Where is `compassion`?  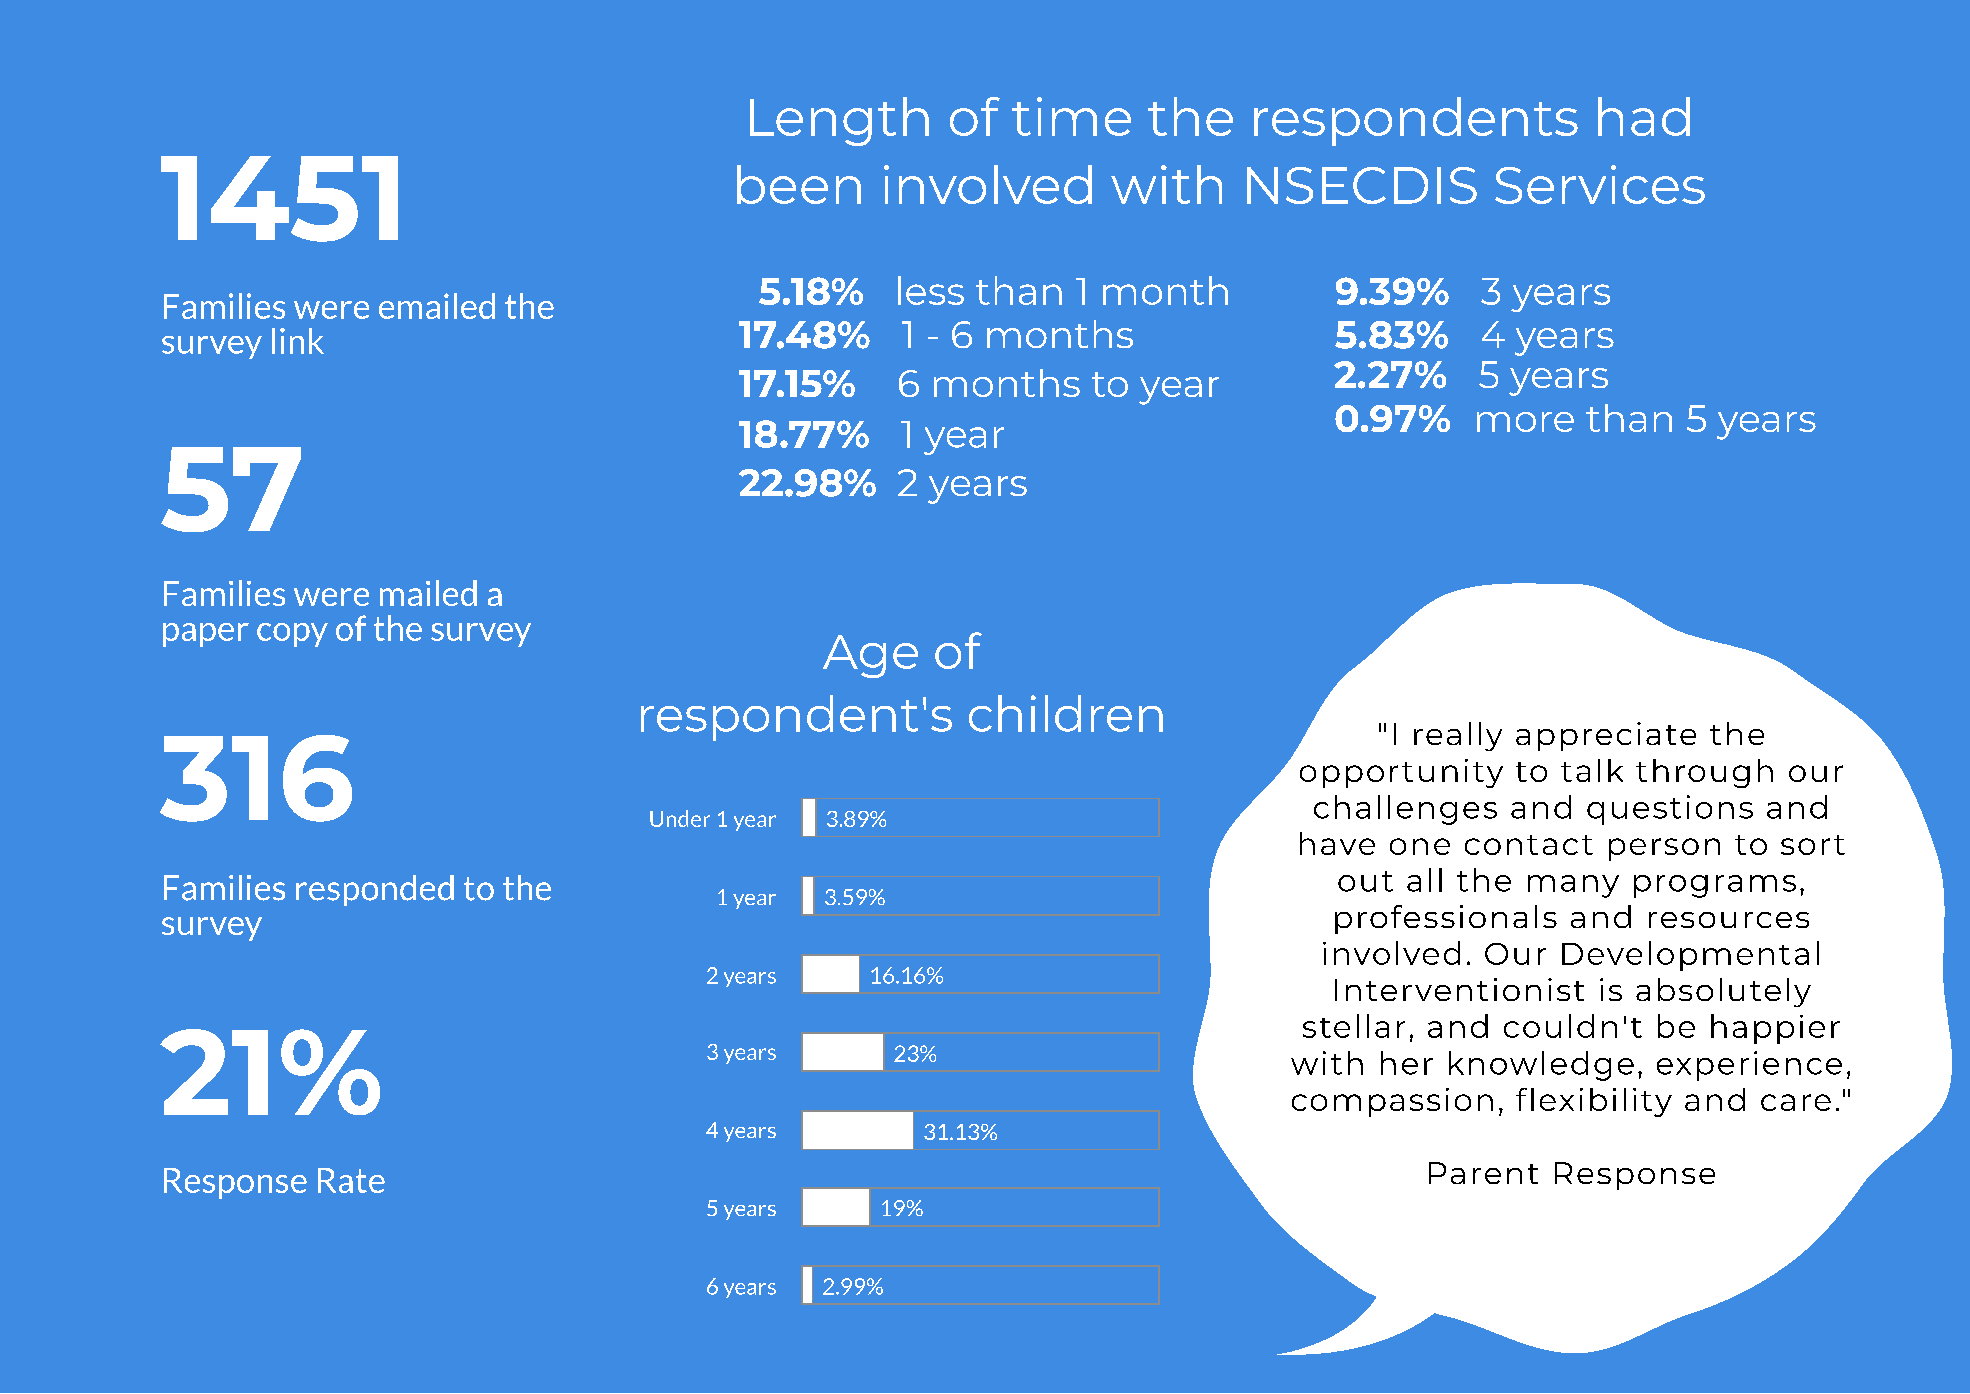
compassion is located at coordinates (1392, 1102).
